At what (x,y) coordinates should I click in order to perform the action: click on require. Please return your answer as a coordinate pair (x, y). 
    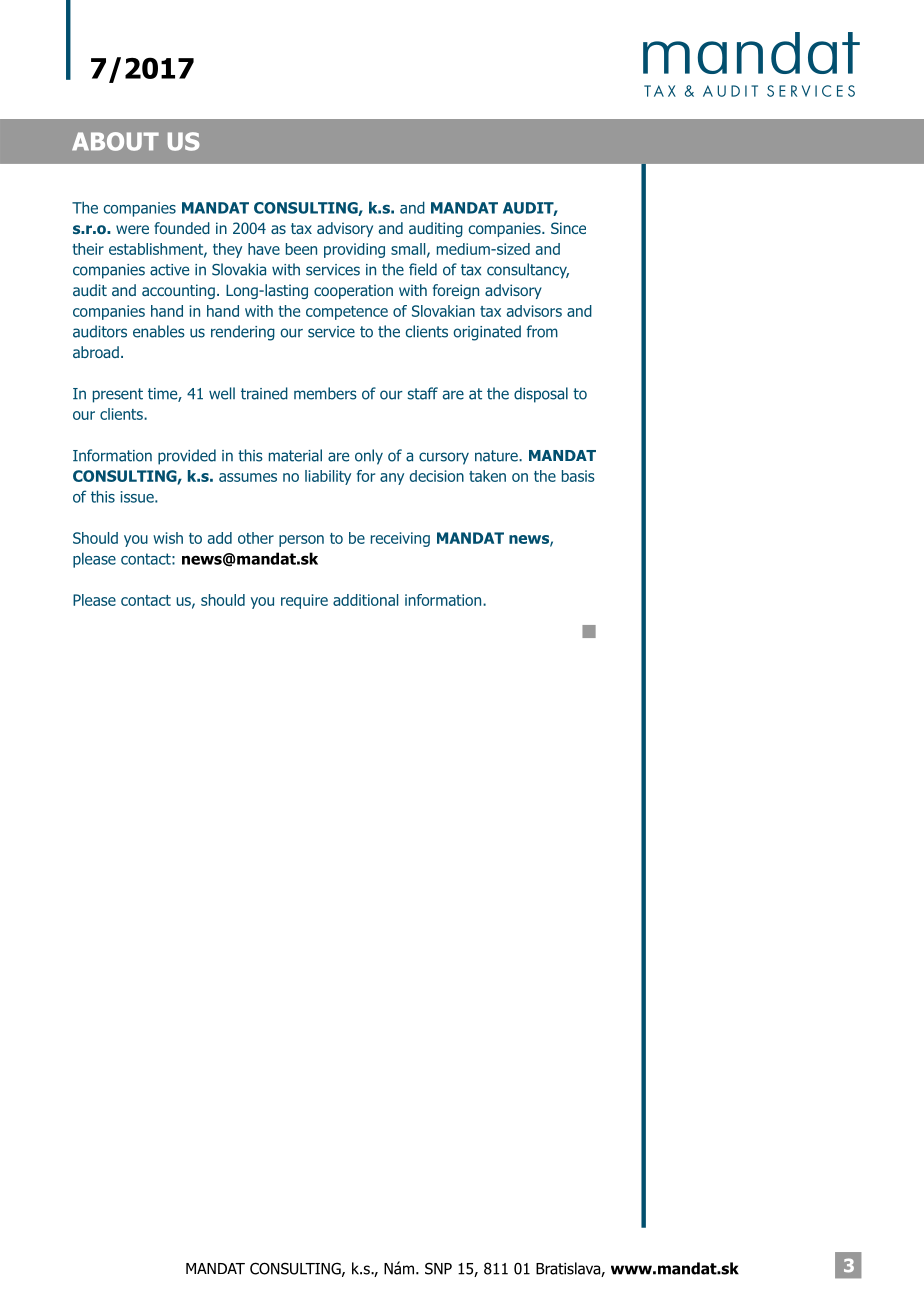
    Looking at the image, I should click on (304, 601).
